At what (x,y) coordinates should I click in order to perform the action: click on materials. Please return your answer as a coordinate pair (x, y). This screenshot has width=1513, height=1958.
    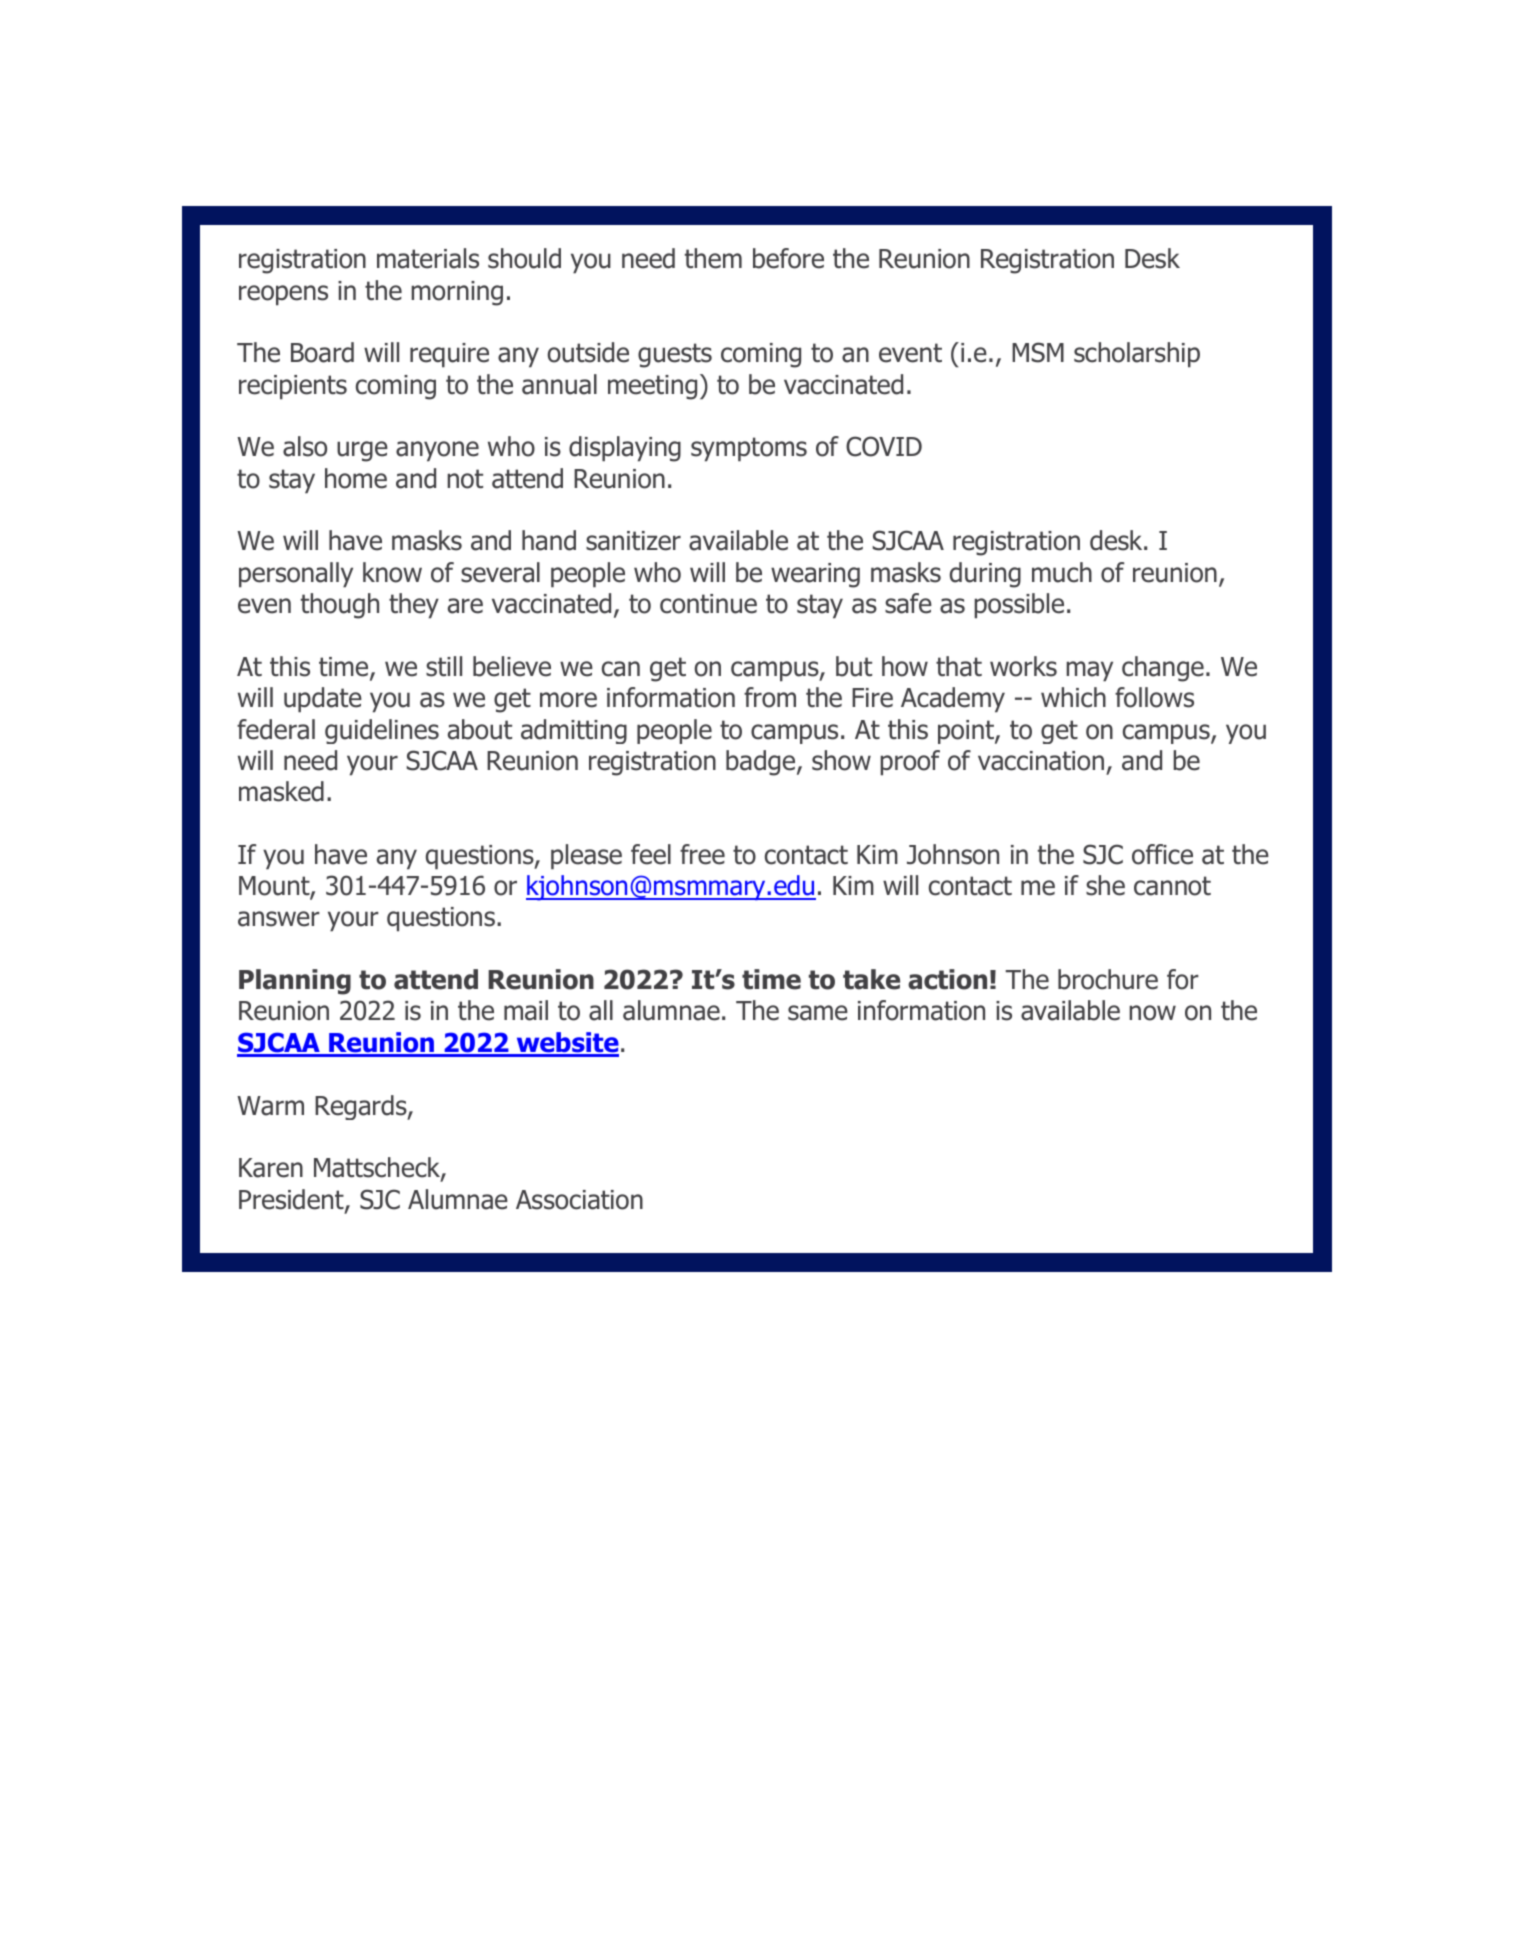
    Looking at the image, I should click on (428, 258).
